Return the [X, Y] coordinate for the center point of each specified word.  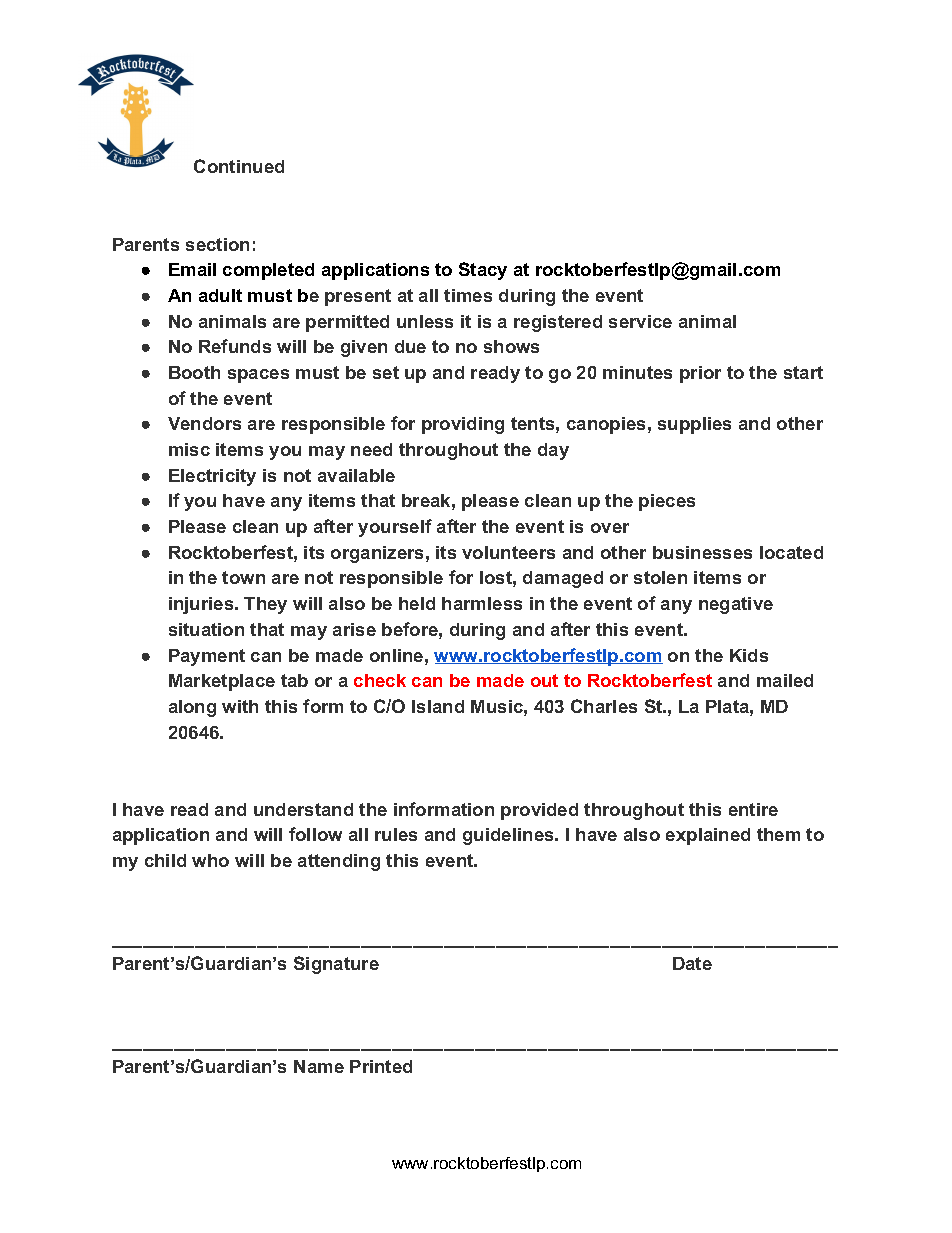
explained [708, 836]
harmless [482, 603]
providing [463, 425]
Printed [381, 1066]
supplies [694, 425]
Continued [239, 166]
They [265, 605]
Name [319, 1066]
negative [736, 605]
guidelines [509, 836]
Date [692, 963]
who [210, 860]
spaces [258, 376]
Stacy [483, 271]
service [640, 321]
